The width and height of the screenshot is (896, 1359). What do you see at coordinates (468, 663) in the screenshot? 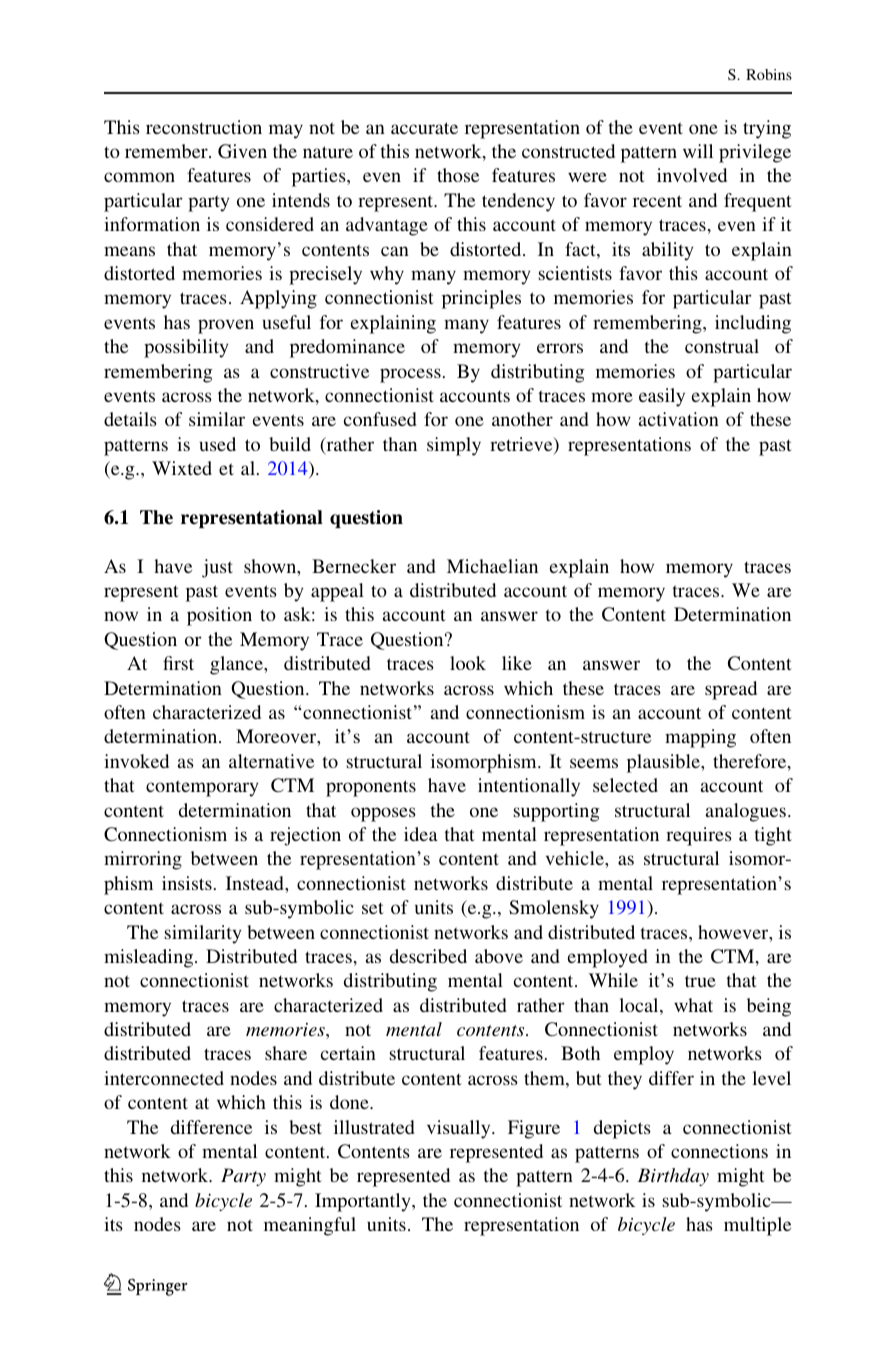
I see `look` at bounding box center [468, 663].
